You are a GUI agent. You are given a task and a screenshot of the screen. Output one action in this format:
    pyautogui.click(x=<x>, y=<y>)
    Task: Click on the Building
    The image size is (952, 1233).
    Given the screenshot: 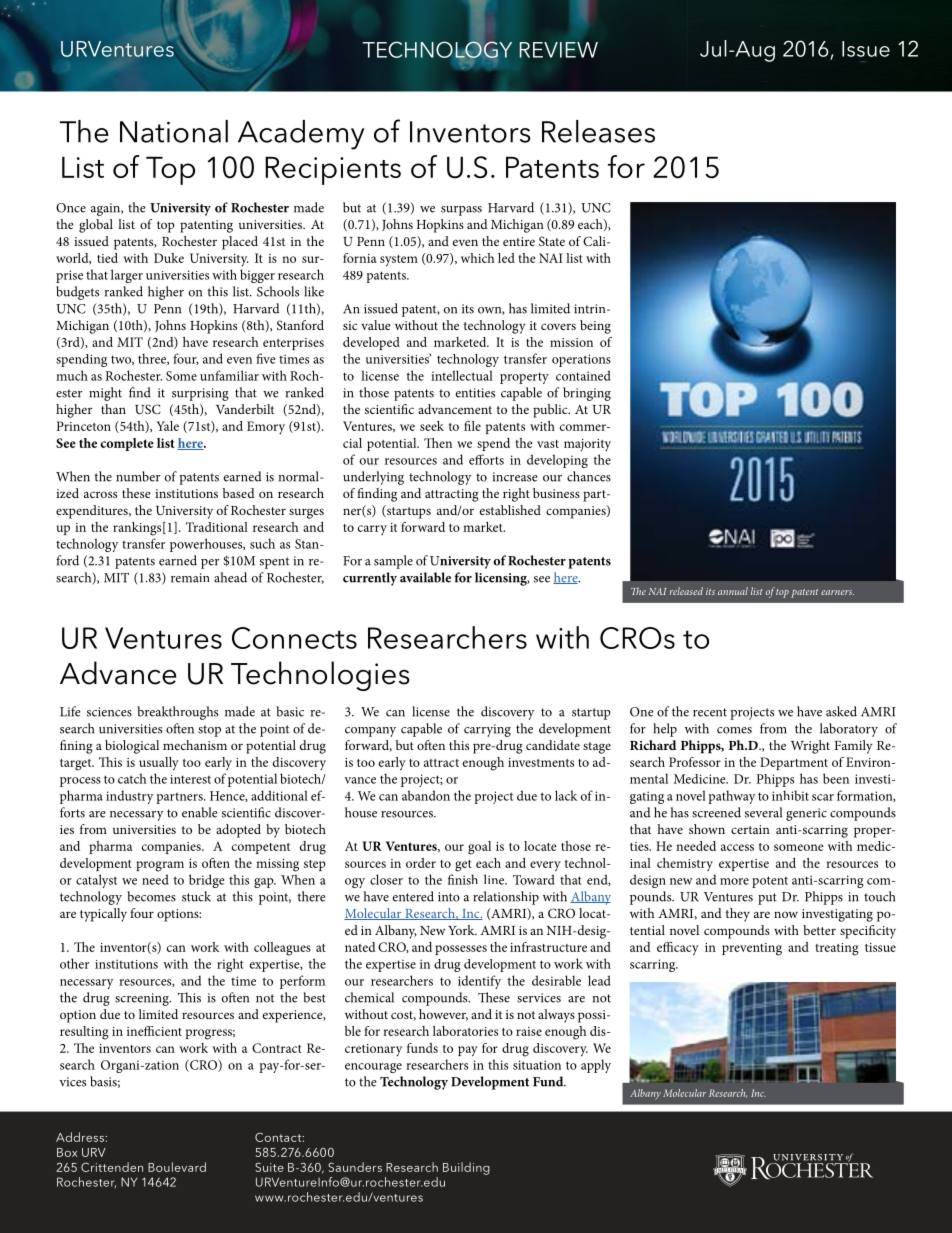 What is the action you would take?
    pyautogui.click(x=466, y=1168)
